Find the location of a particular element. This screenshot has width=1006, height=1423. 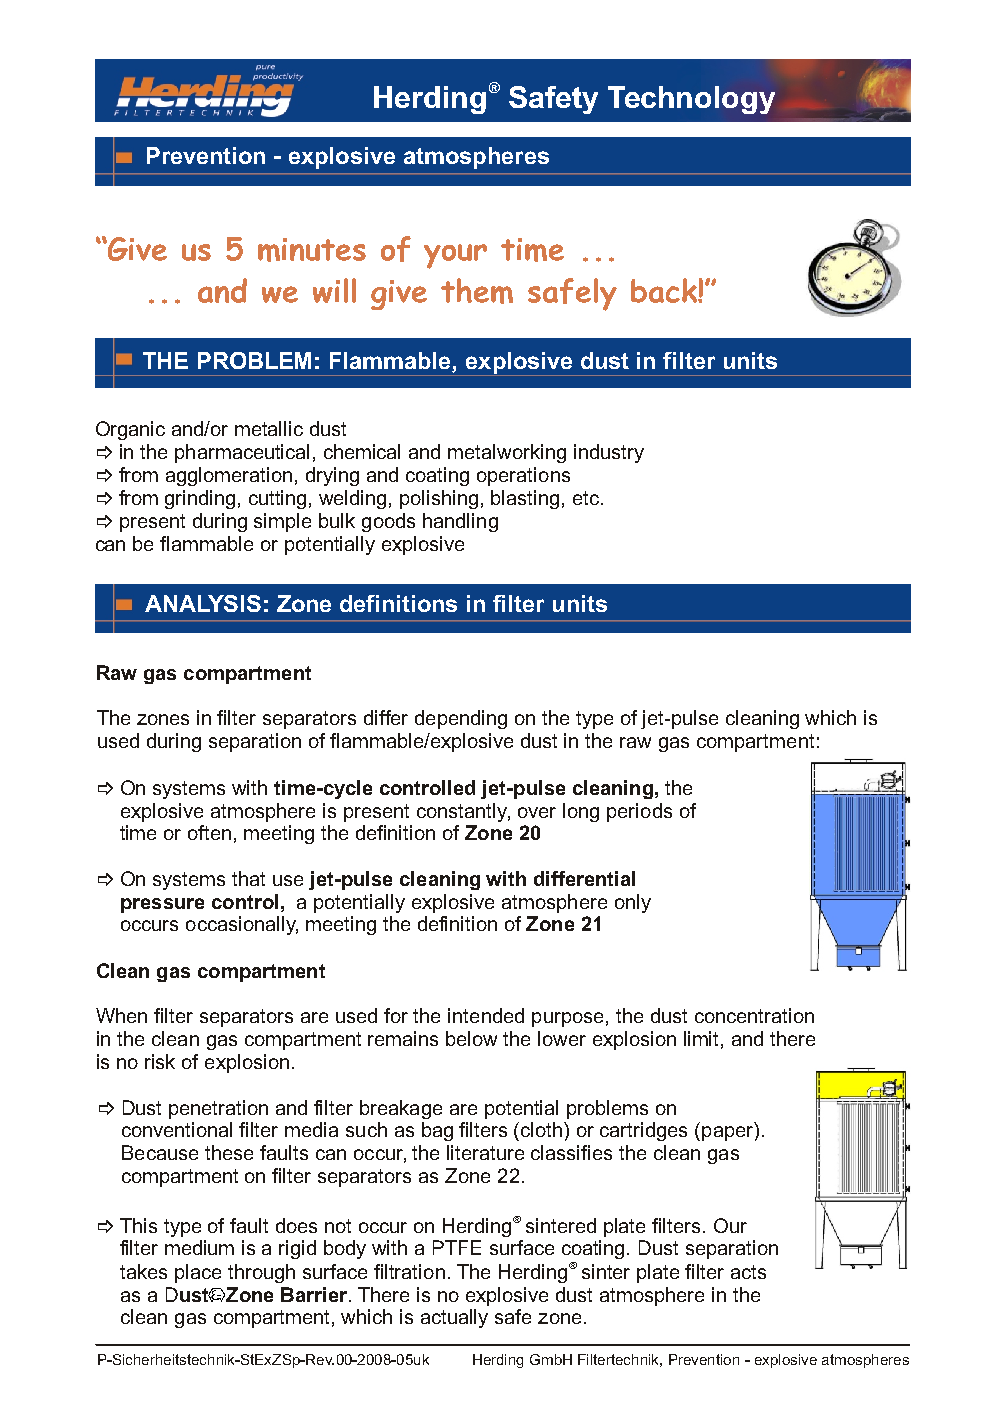

ANALYSIS is located at coordinates (203, 603).
